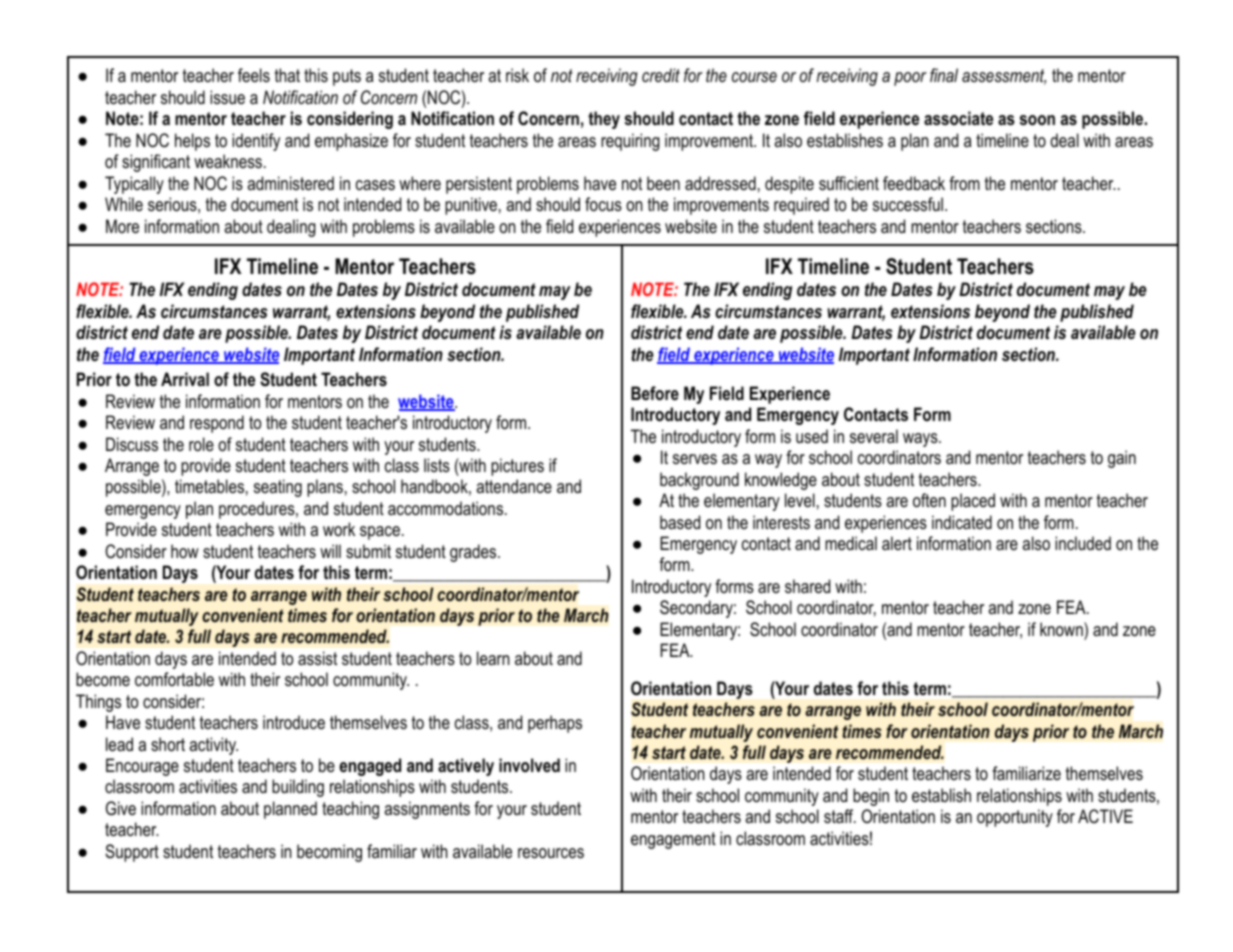  Describe the element at coordinates (132, 853) in the screenshot. I see `Support` at that location.
